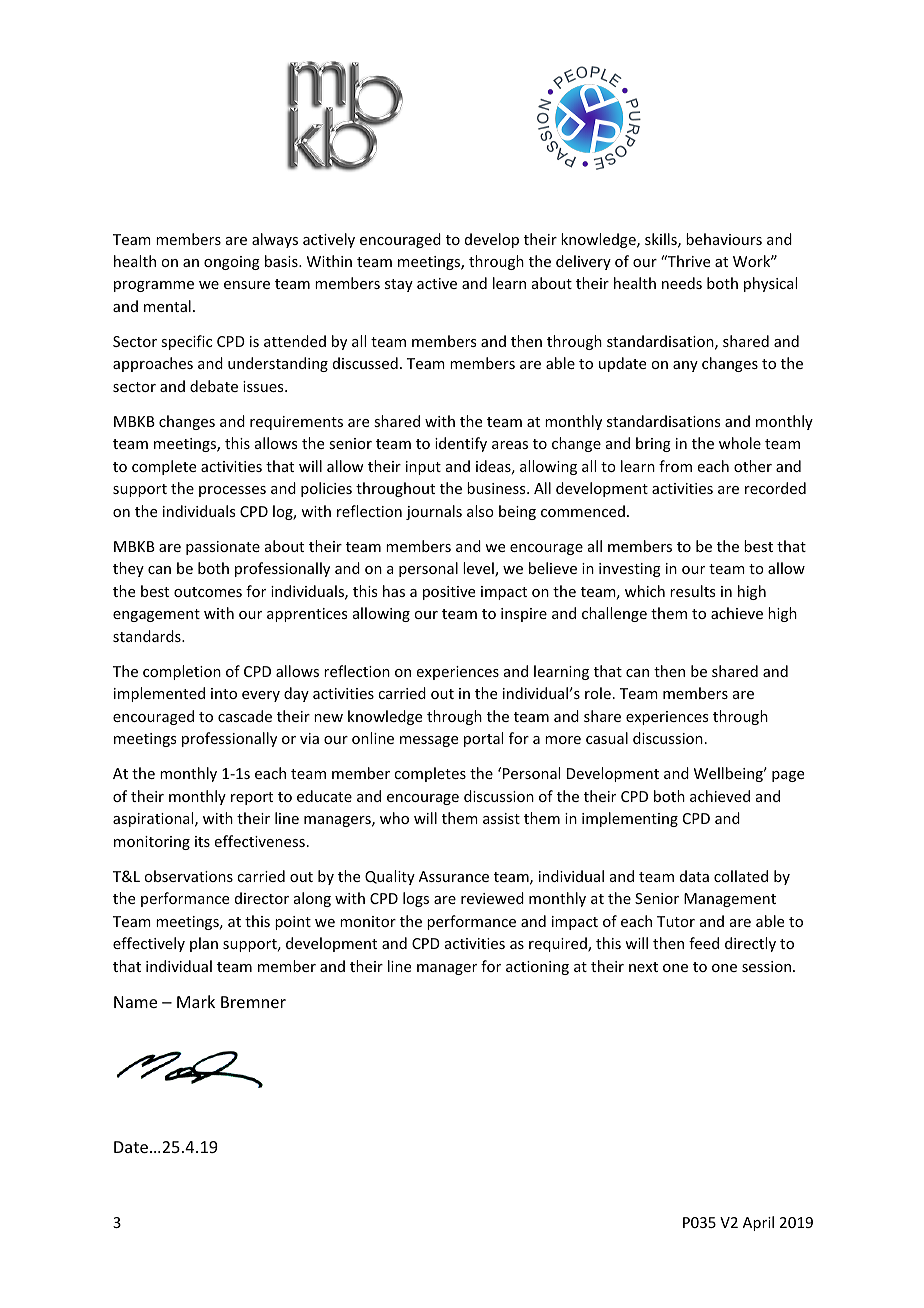 The width and height of the screenshot is (924, 1308). Describe the element at coordinates (758, 1223) in the screenshot. I see `April` at that location.
